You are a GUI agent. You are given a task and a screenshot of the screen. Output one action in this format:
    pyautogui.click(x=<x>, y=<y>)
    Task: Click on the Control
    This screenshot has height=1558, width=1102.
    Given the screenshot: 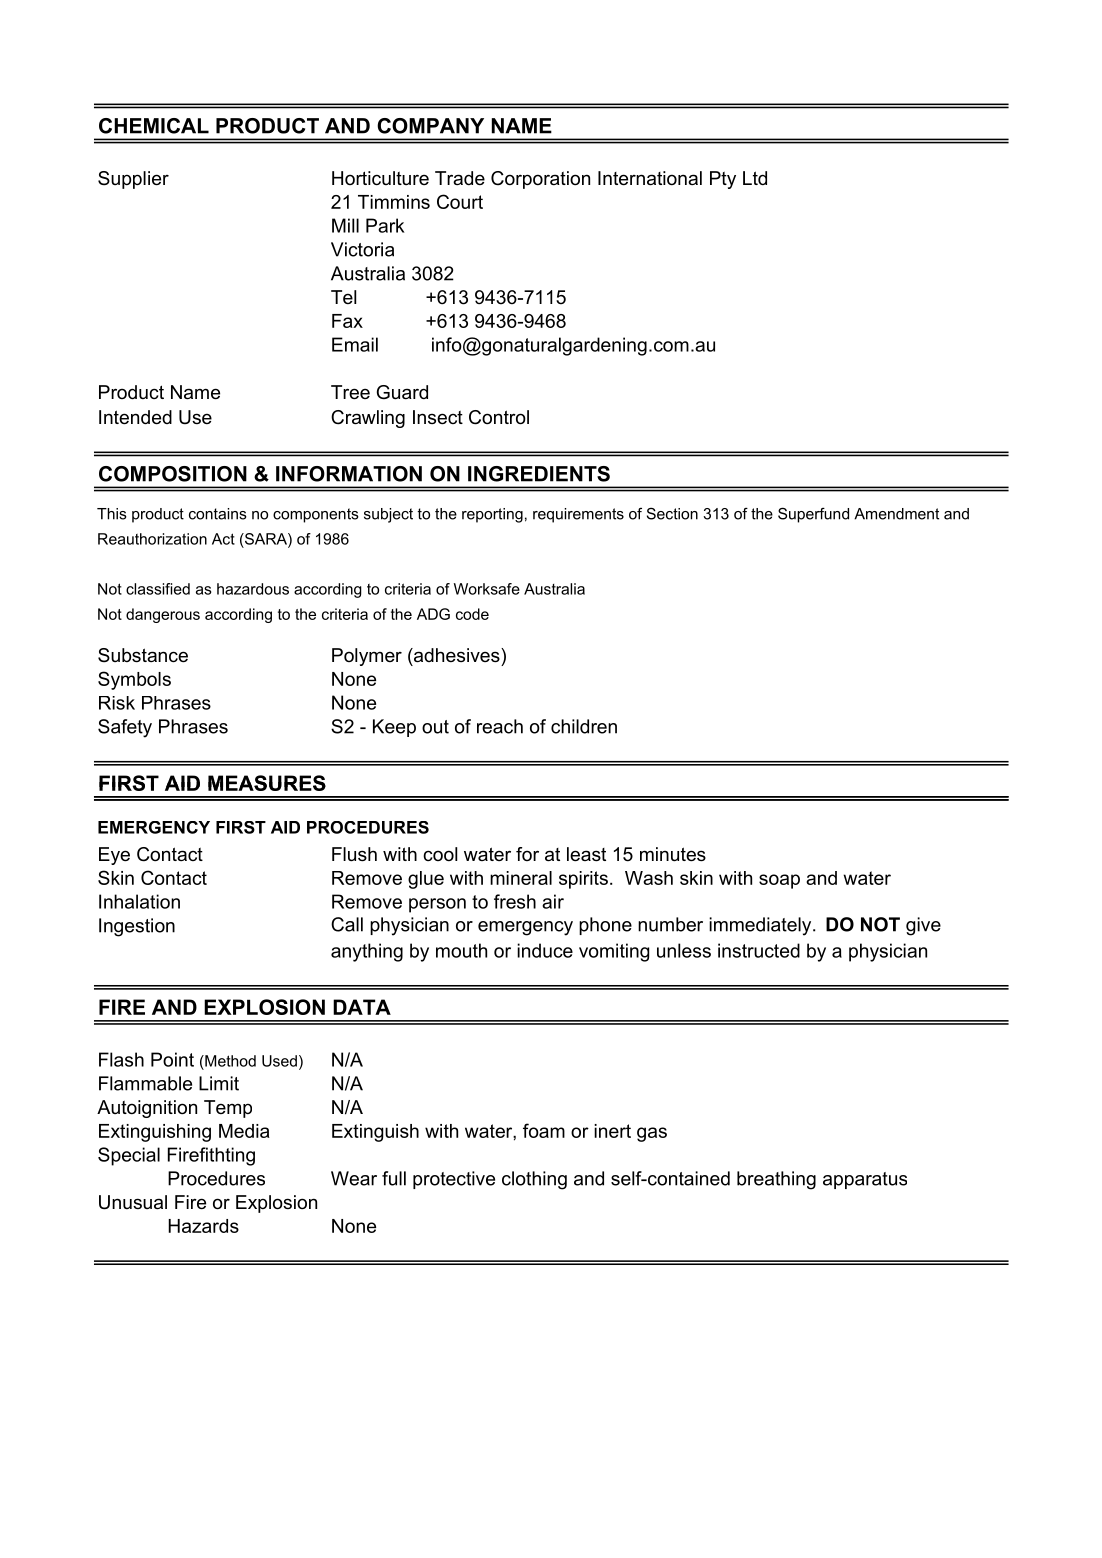 What is the action you would take?
    pyautogui.click(x=499, y=417)
